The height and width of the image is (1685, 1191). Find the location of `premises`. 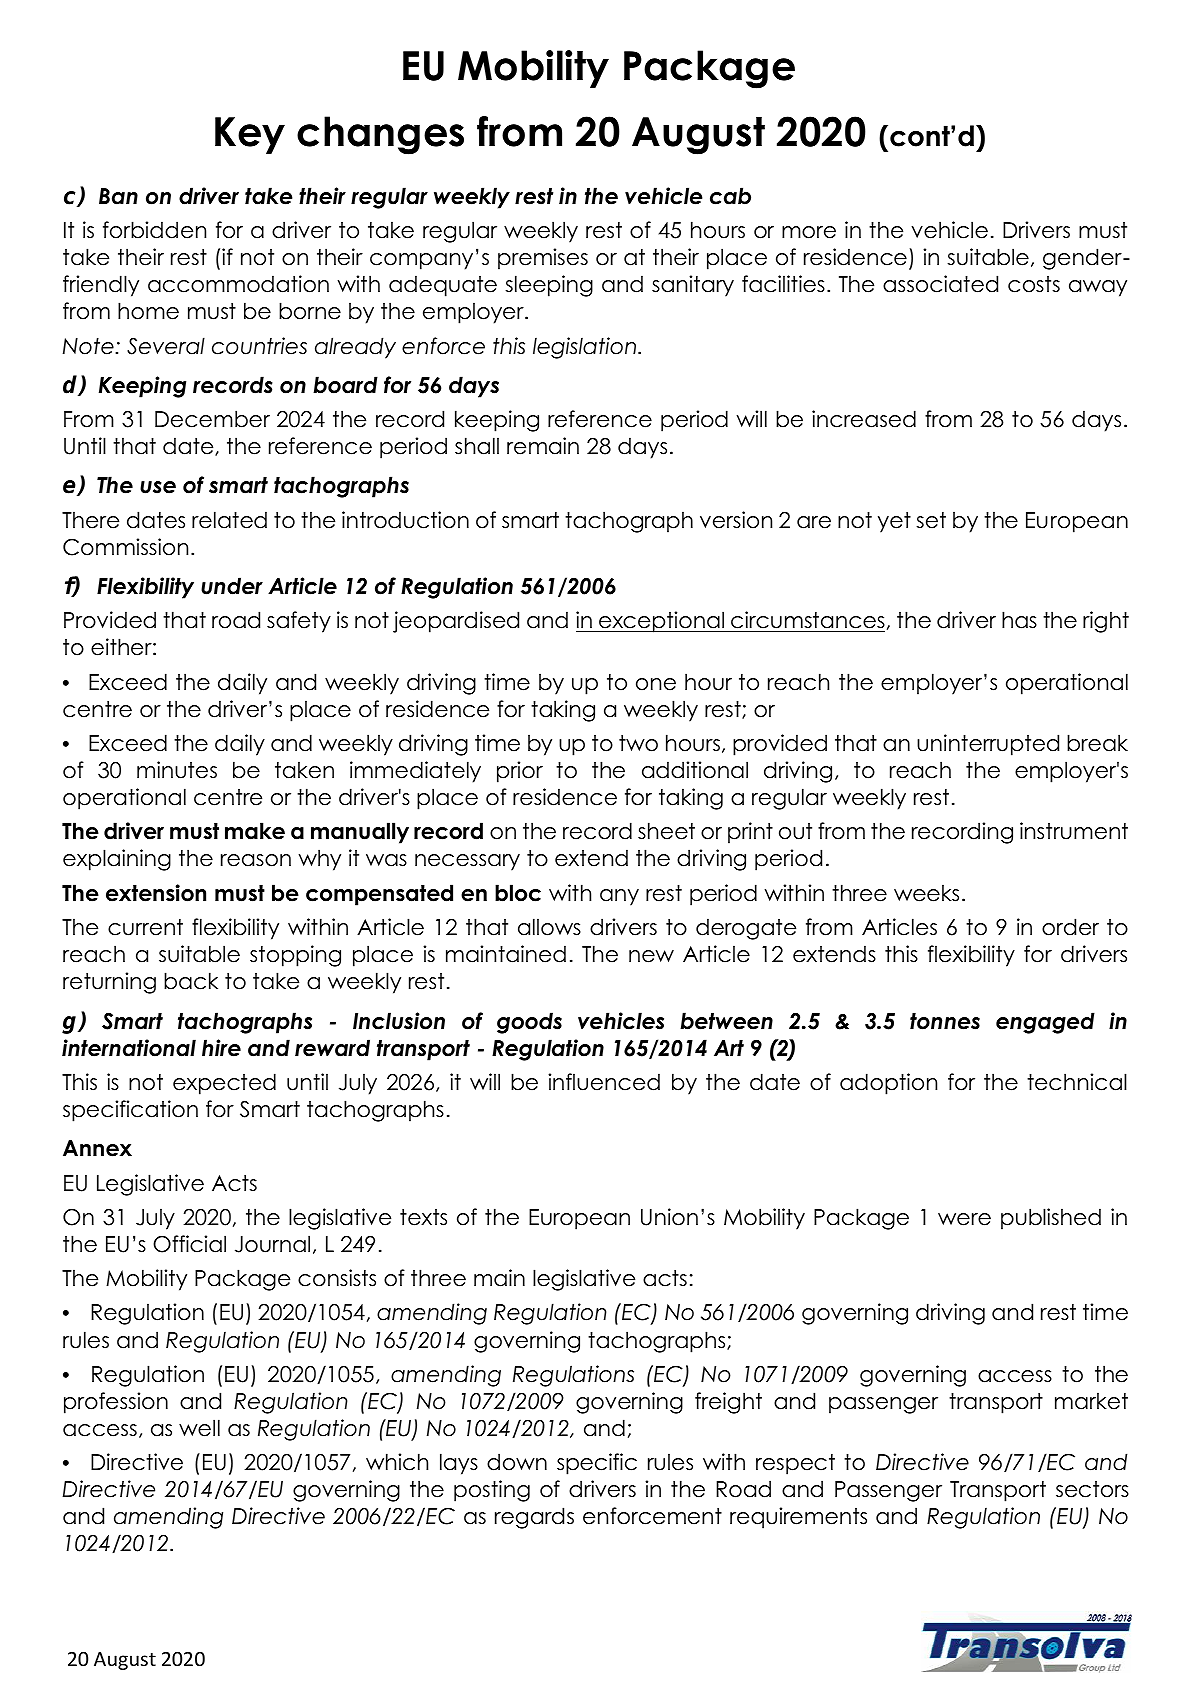

premises is located at coordinates (543, 259).
